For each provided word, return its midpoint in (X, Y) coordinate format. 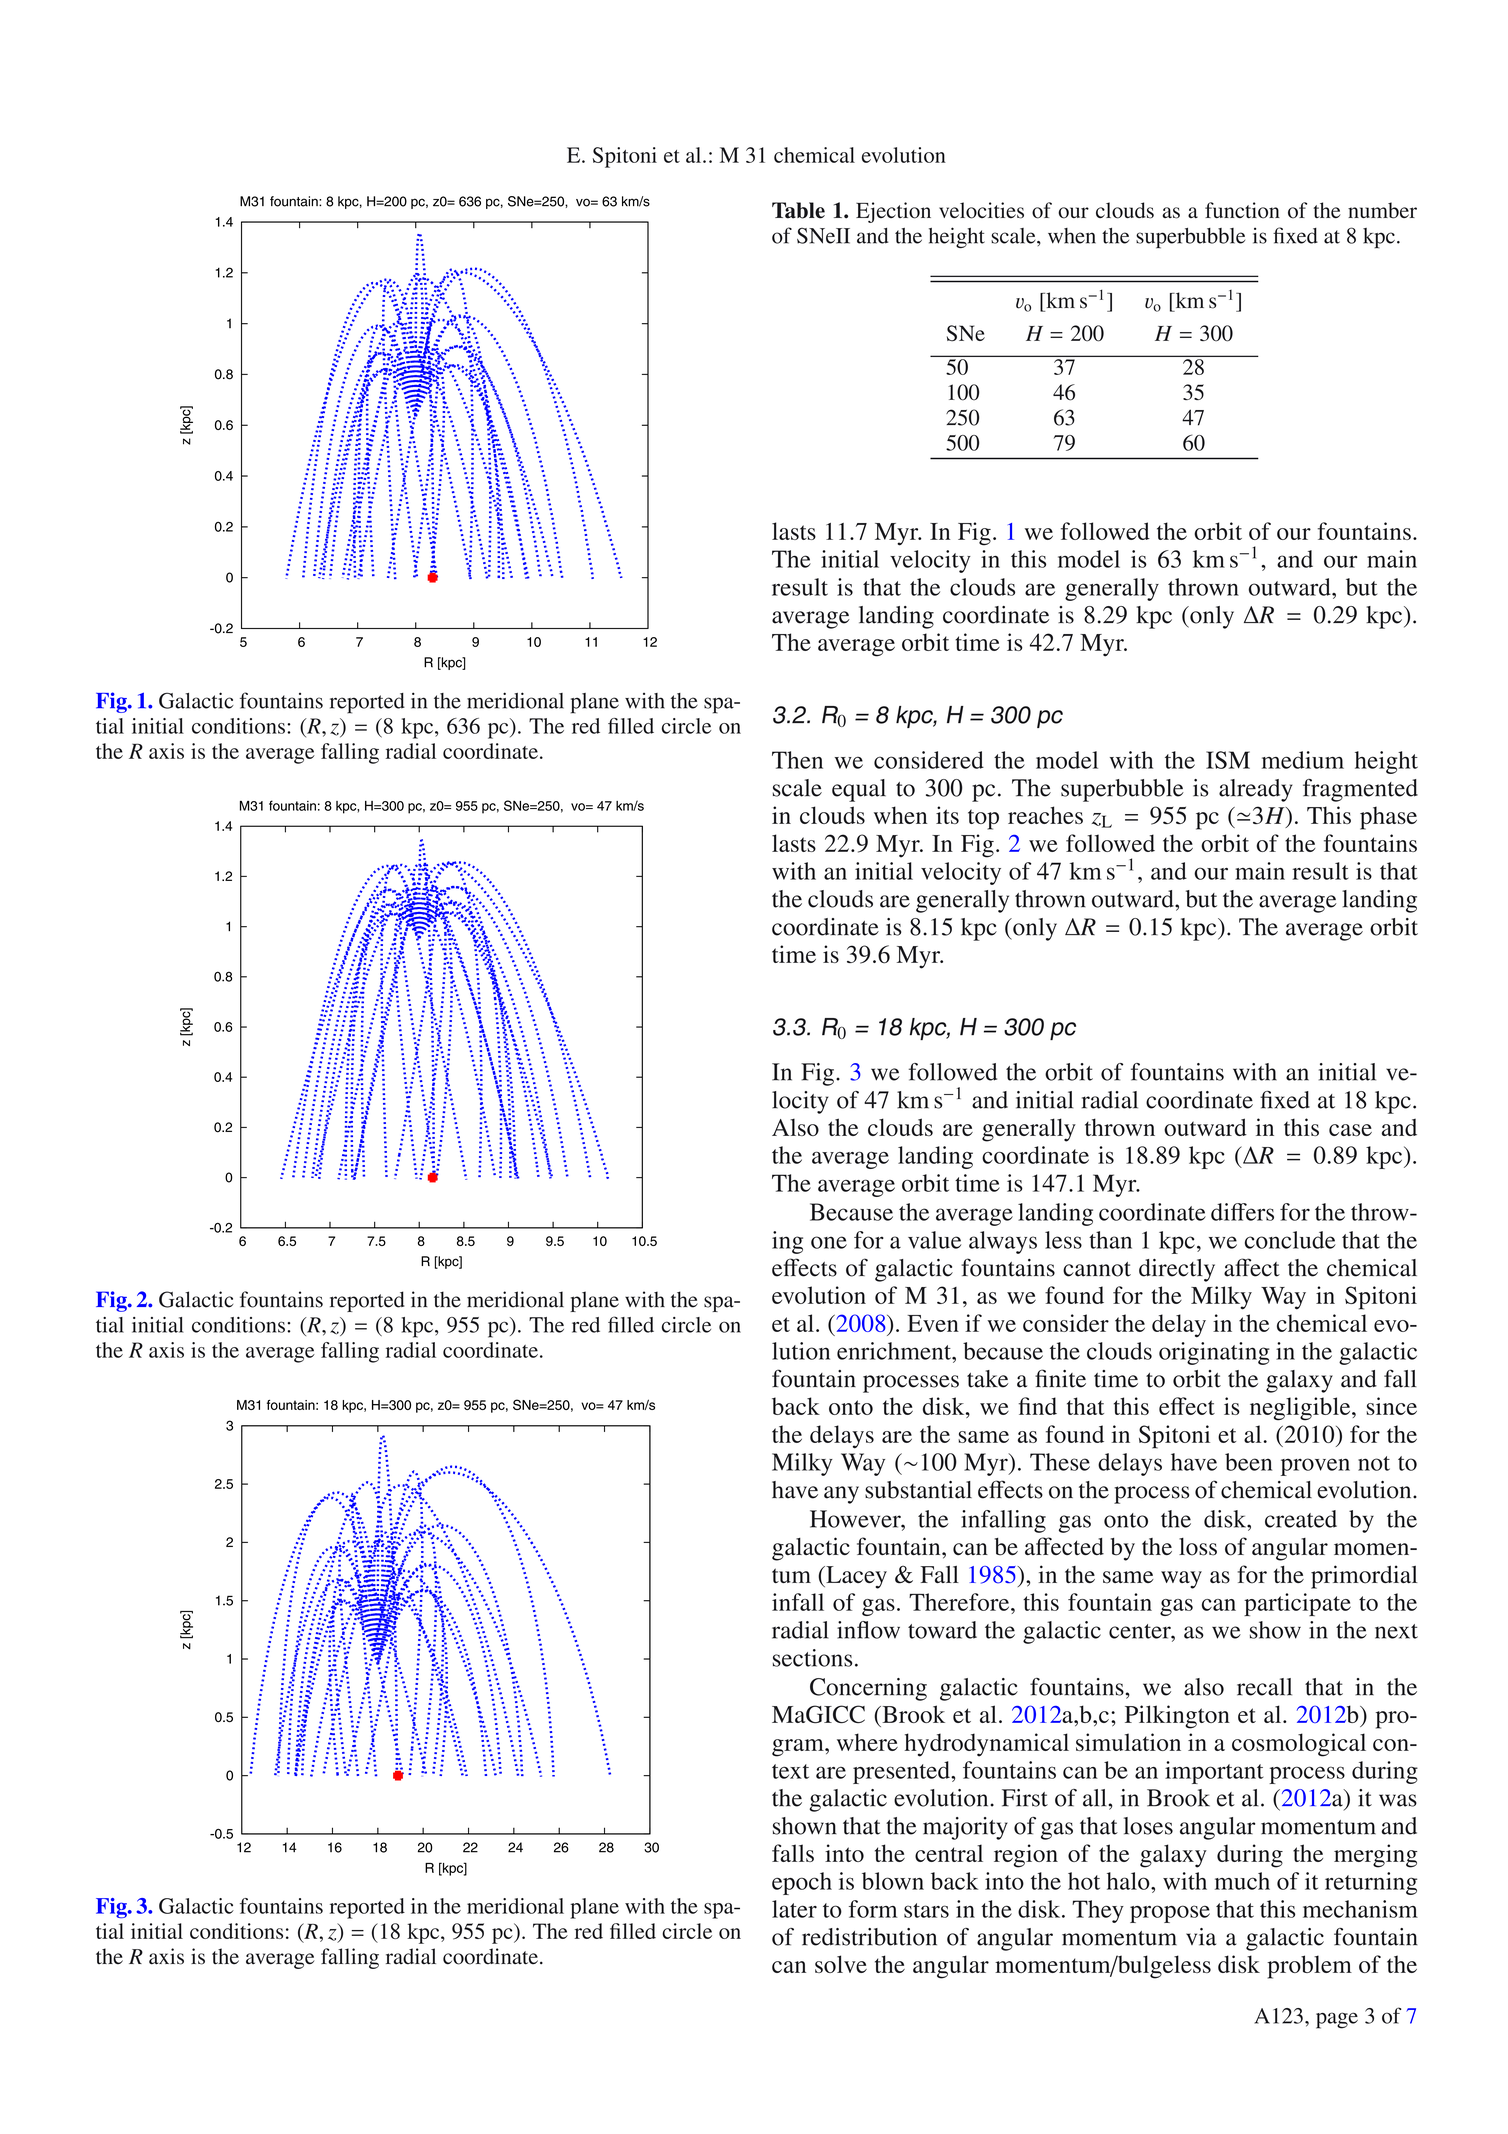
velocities (981, 210)
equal (859, 790)
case (1350, 1130)
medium (1303, 760)
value (934, 1240)
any (841, 1495)
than (1110, 1240)
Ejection (893, 212)
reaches (1045, 815)
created (1301, 1519)
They (1098, 1911)
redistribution (869, 1937)
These (1060, 1462)
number (1382, 210)
